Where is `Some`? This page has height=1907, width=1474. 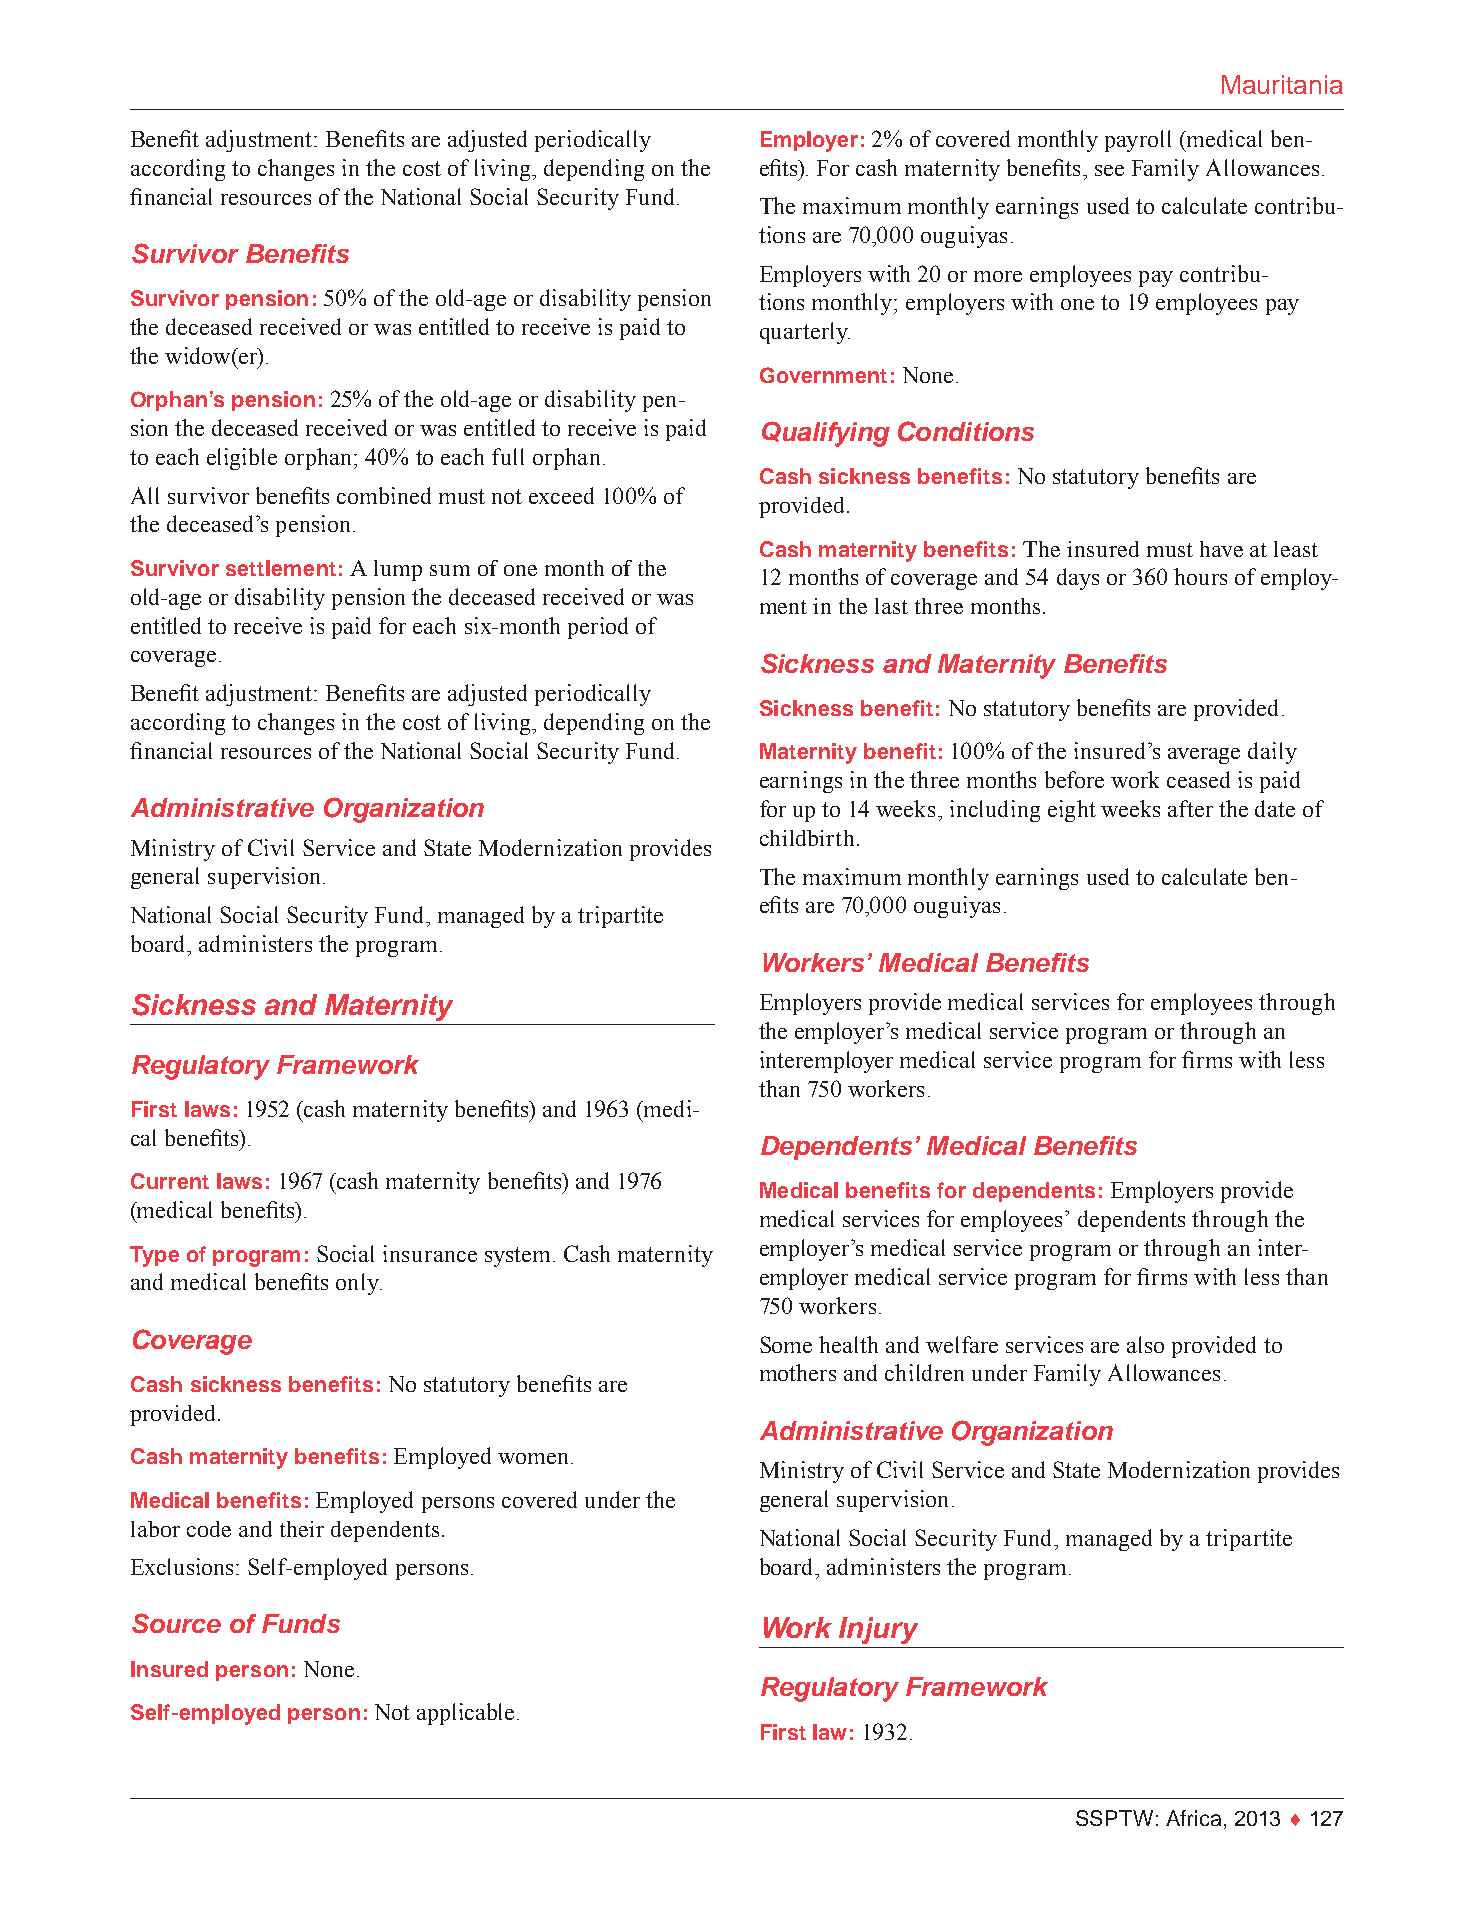
Some is located at coordinates (786, 1344).
